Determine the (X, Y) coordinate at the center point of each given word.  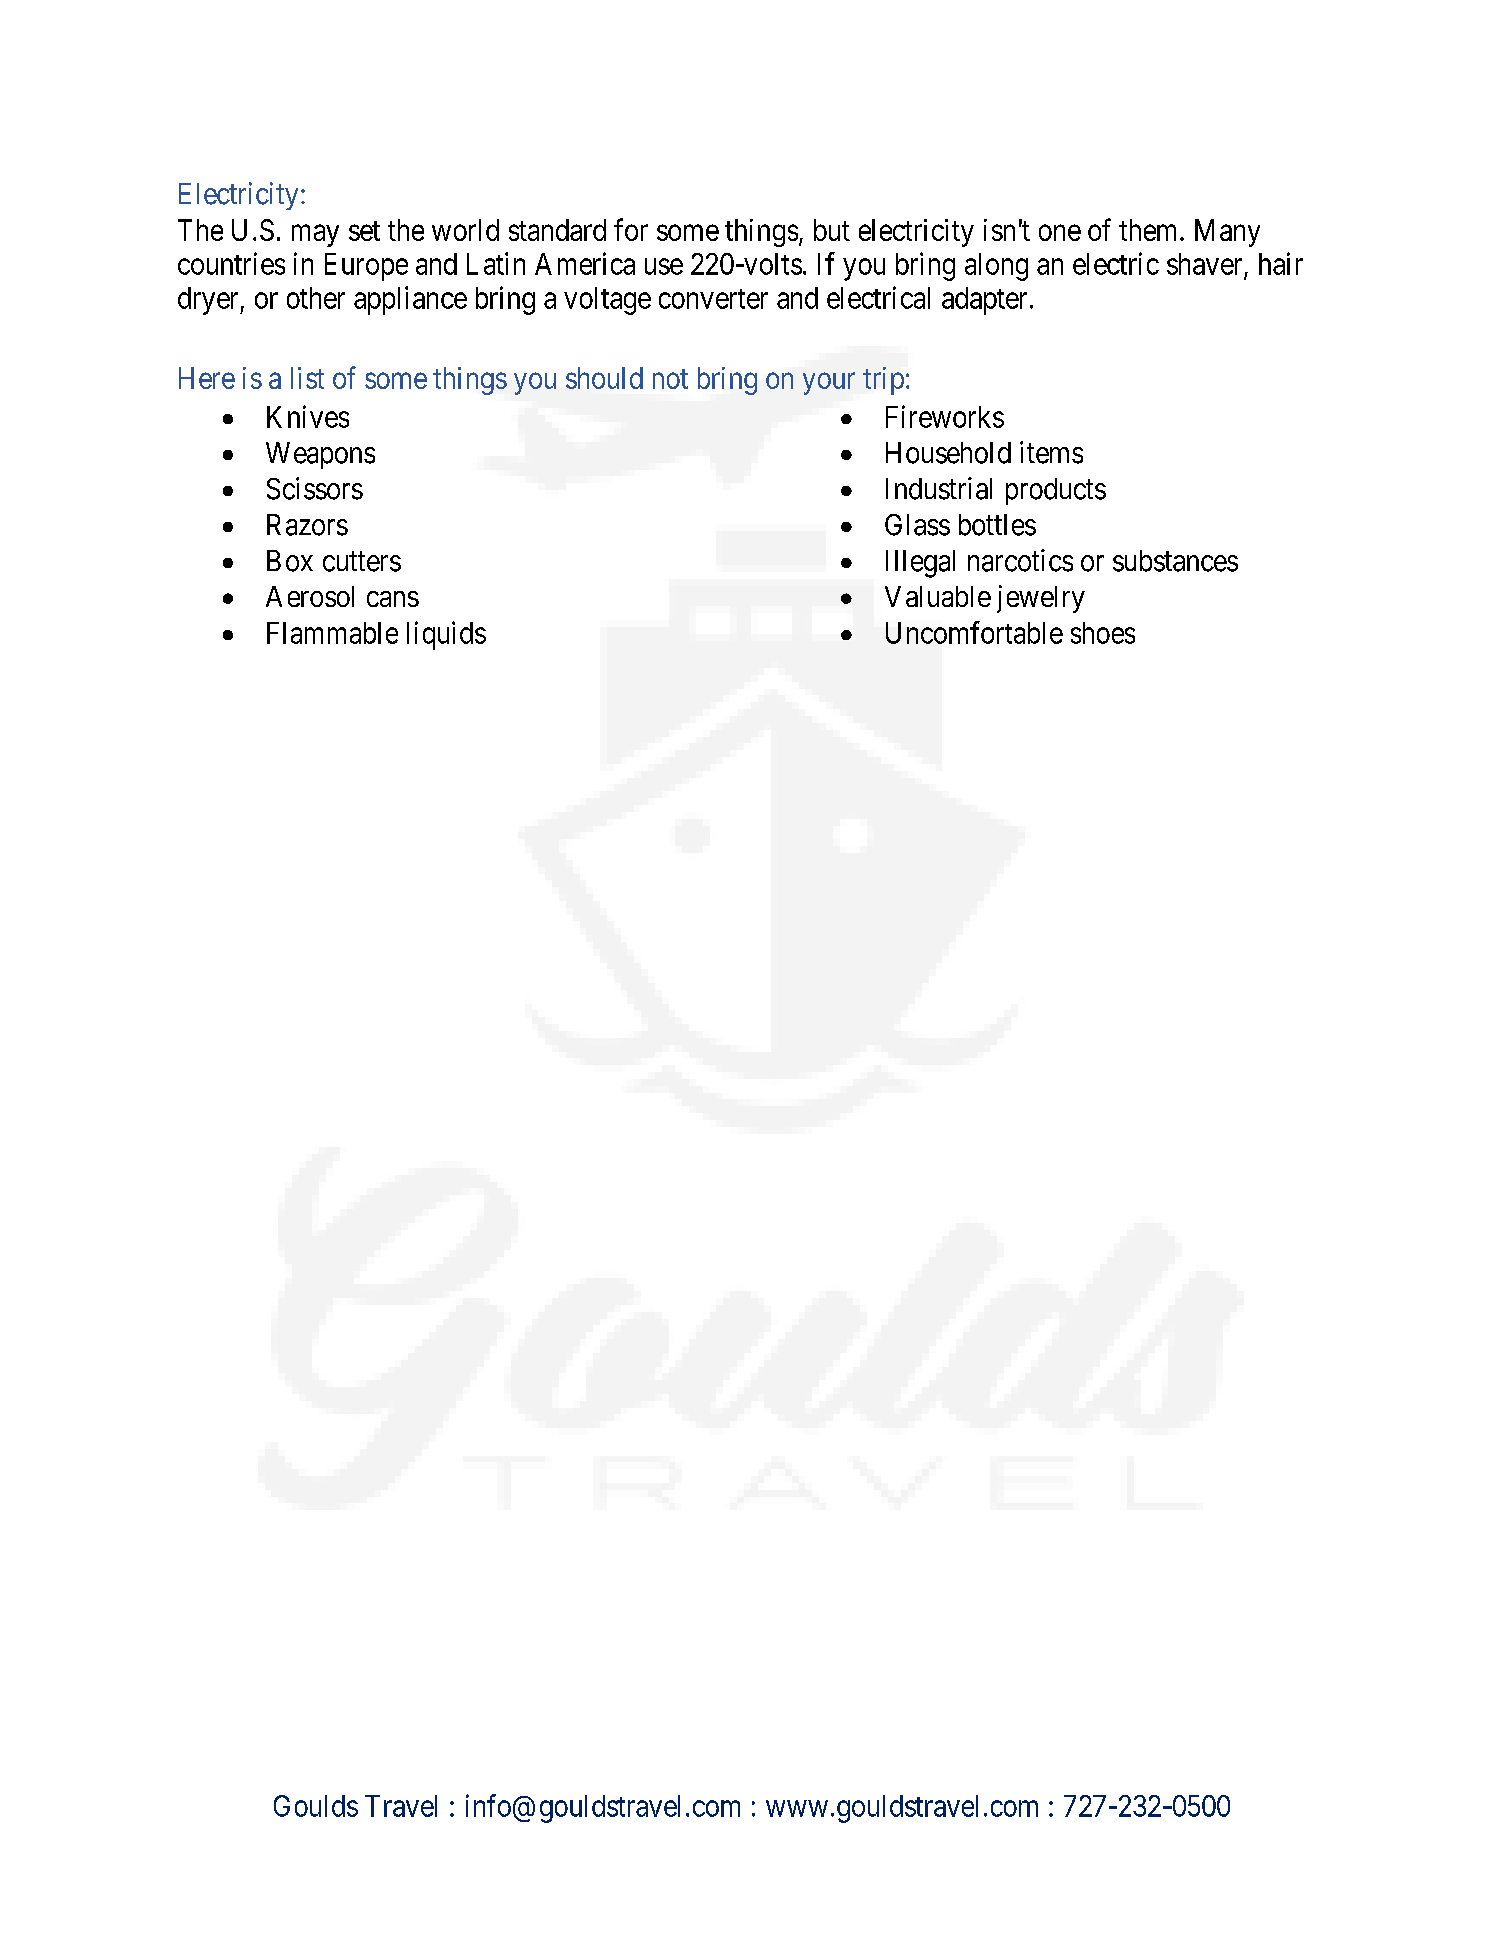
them (1150, 230)
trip (883, 381)
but (832, 230)
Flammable (332, 633)
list (307, 378)
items (1051, 452)
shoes (1103, 633)
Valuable (938, 596)
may (315, 236)
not (670, 379)
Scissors (315, 488)
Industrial (939, 488)
